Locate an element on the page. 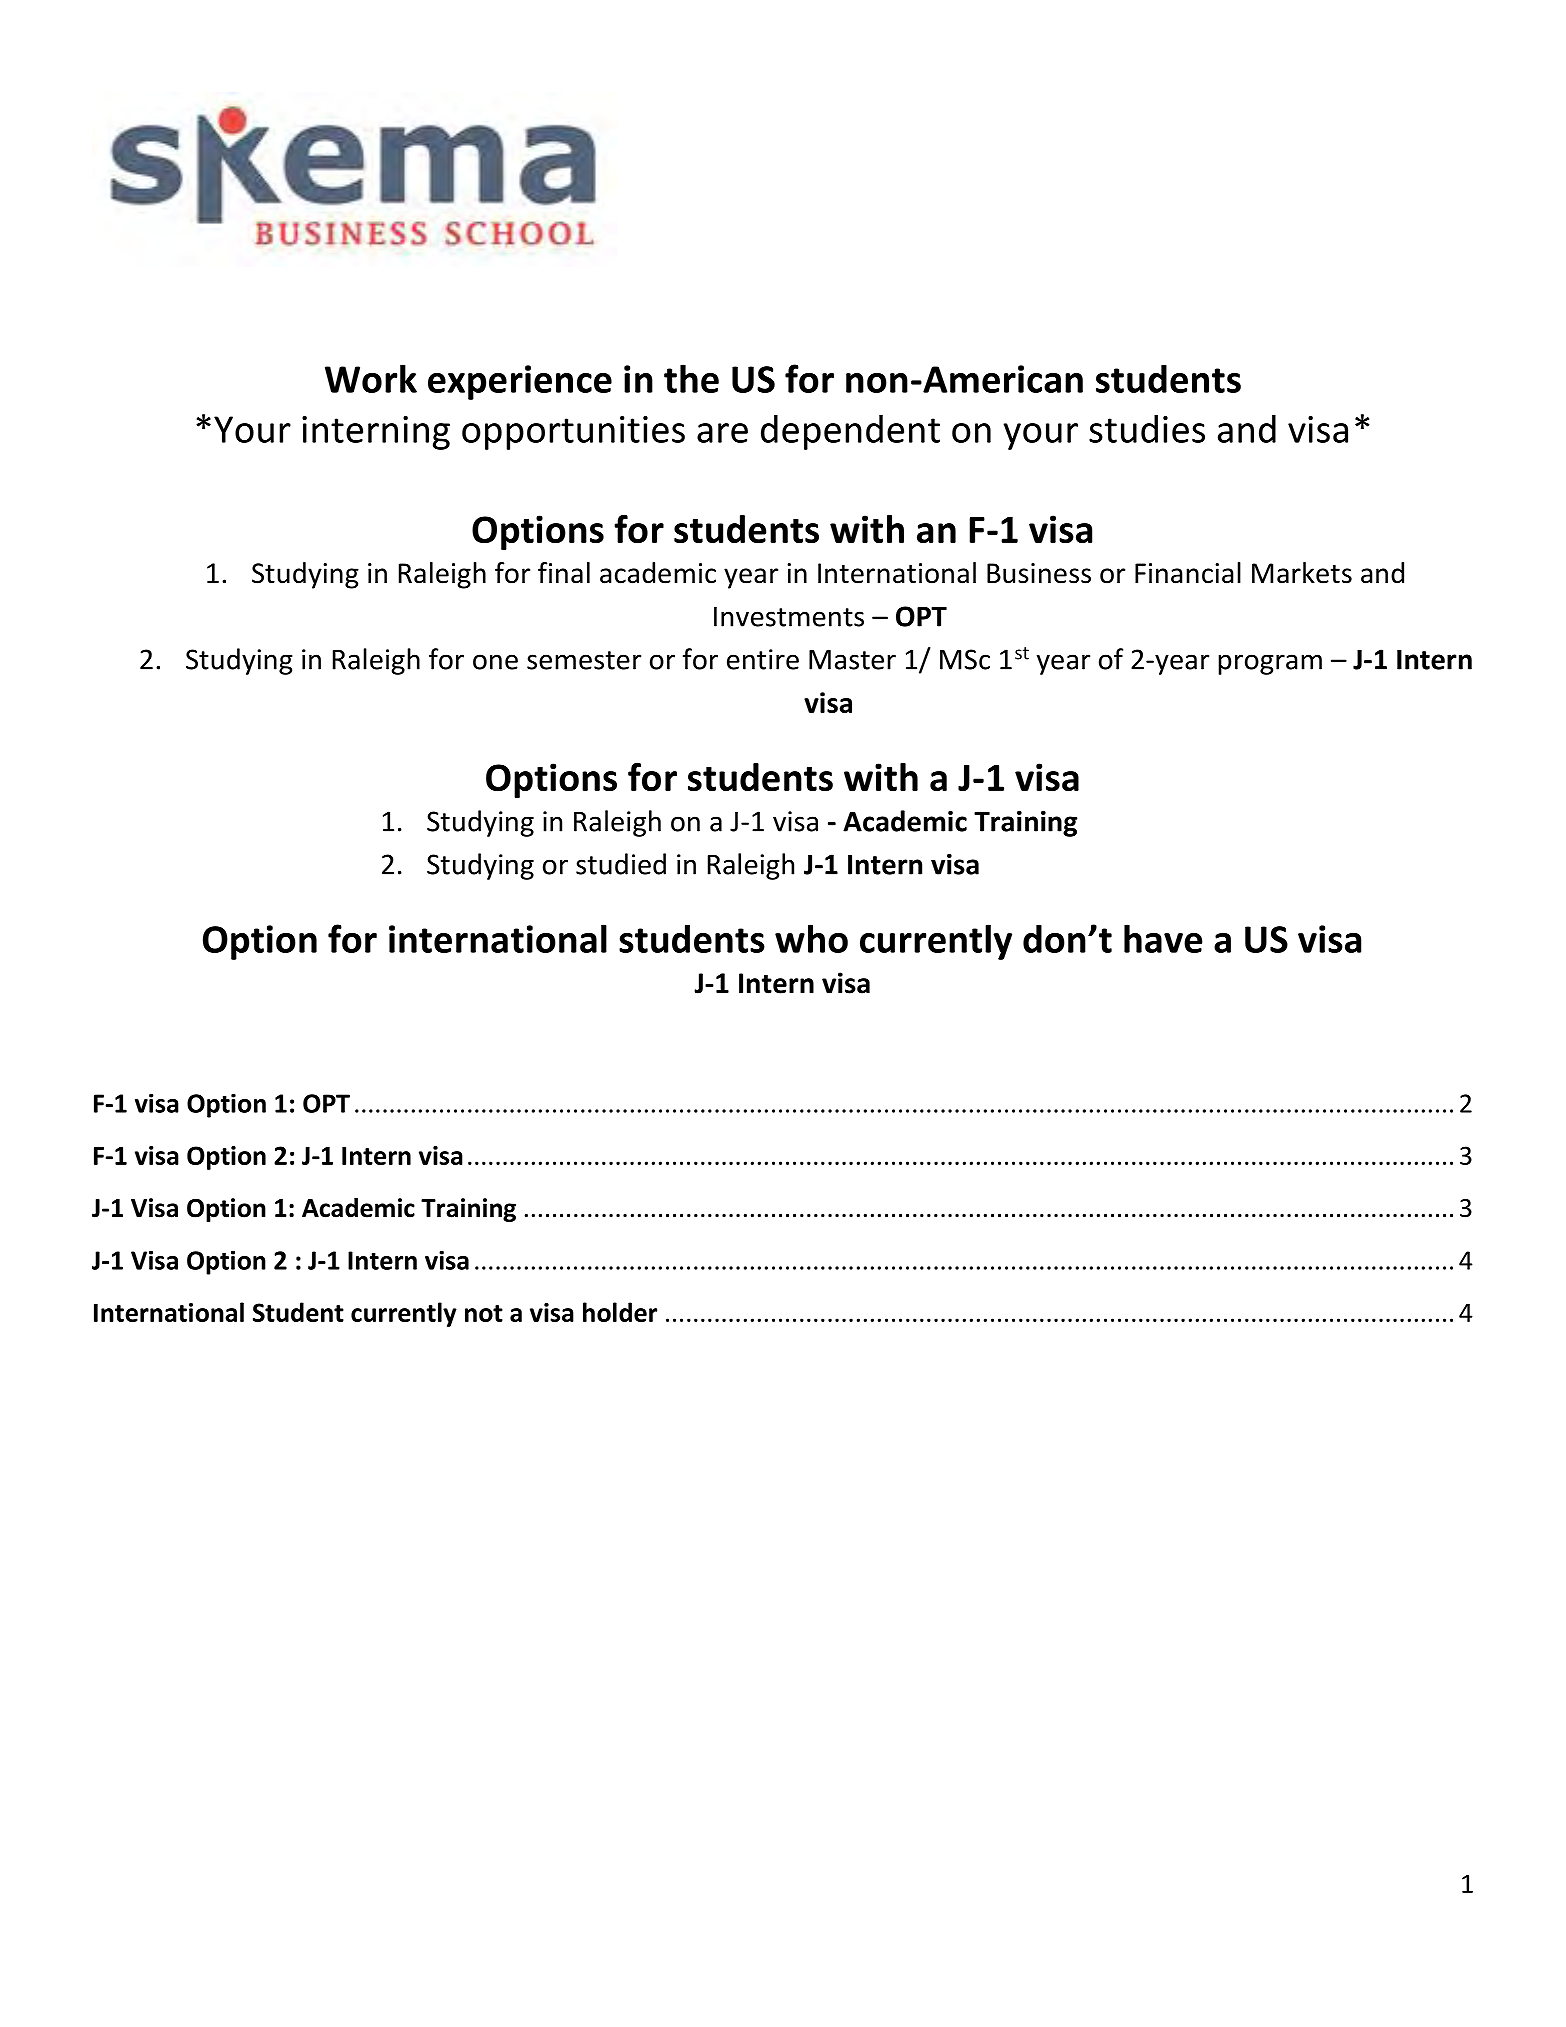 This image has height=2027, width=1566. not is located at coordinates (484, 1313).
